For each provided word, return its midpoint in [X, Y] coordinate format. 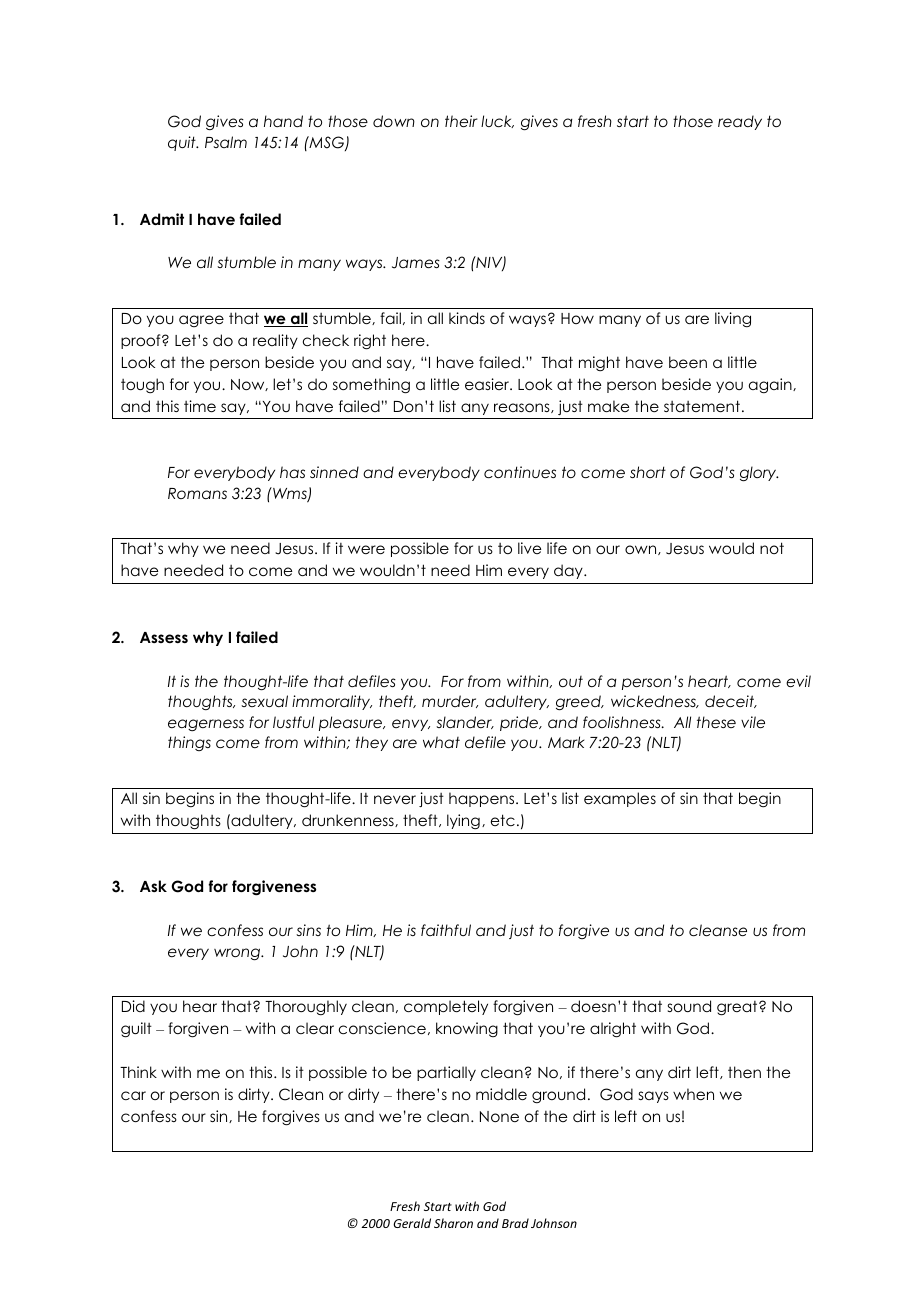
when [693, 1094]
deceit [731, 701]
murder [450, 701]
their [461, 121]
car [133, 1095]
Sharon [453, 1223]
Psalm [226, 142]
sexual [264, 701]
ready [740, 122]
